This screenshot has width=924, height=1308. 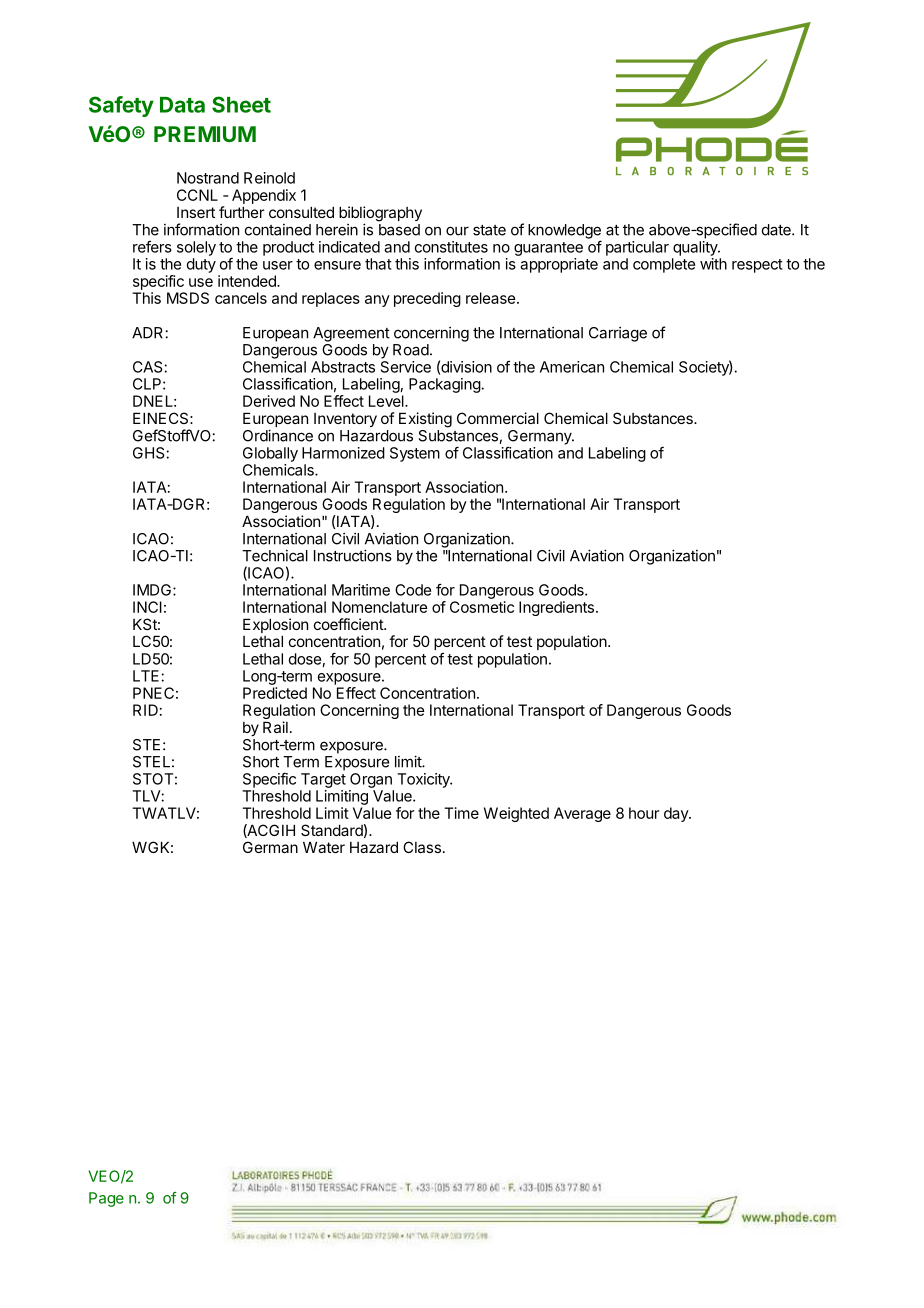 I want to click on American, so click(x=572, y=367).
